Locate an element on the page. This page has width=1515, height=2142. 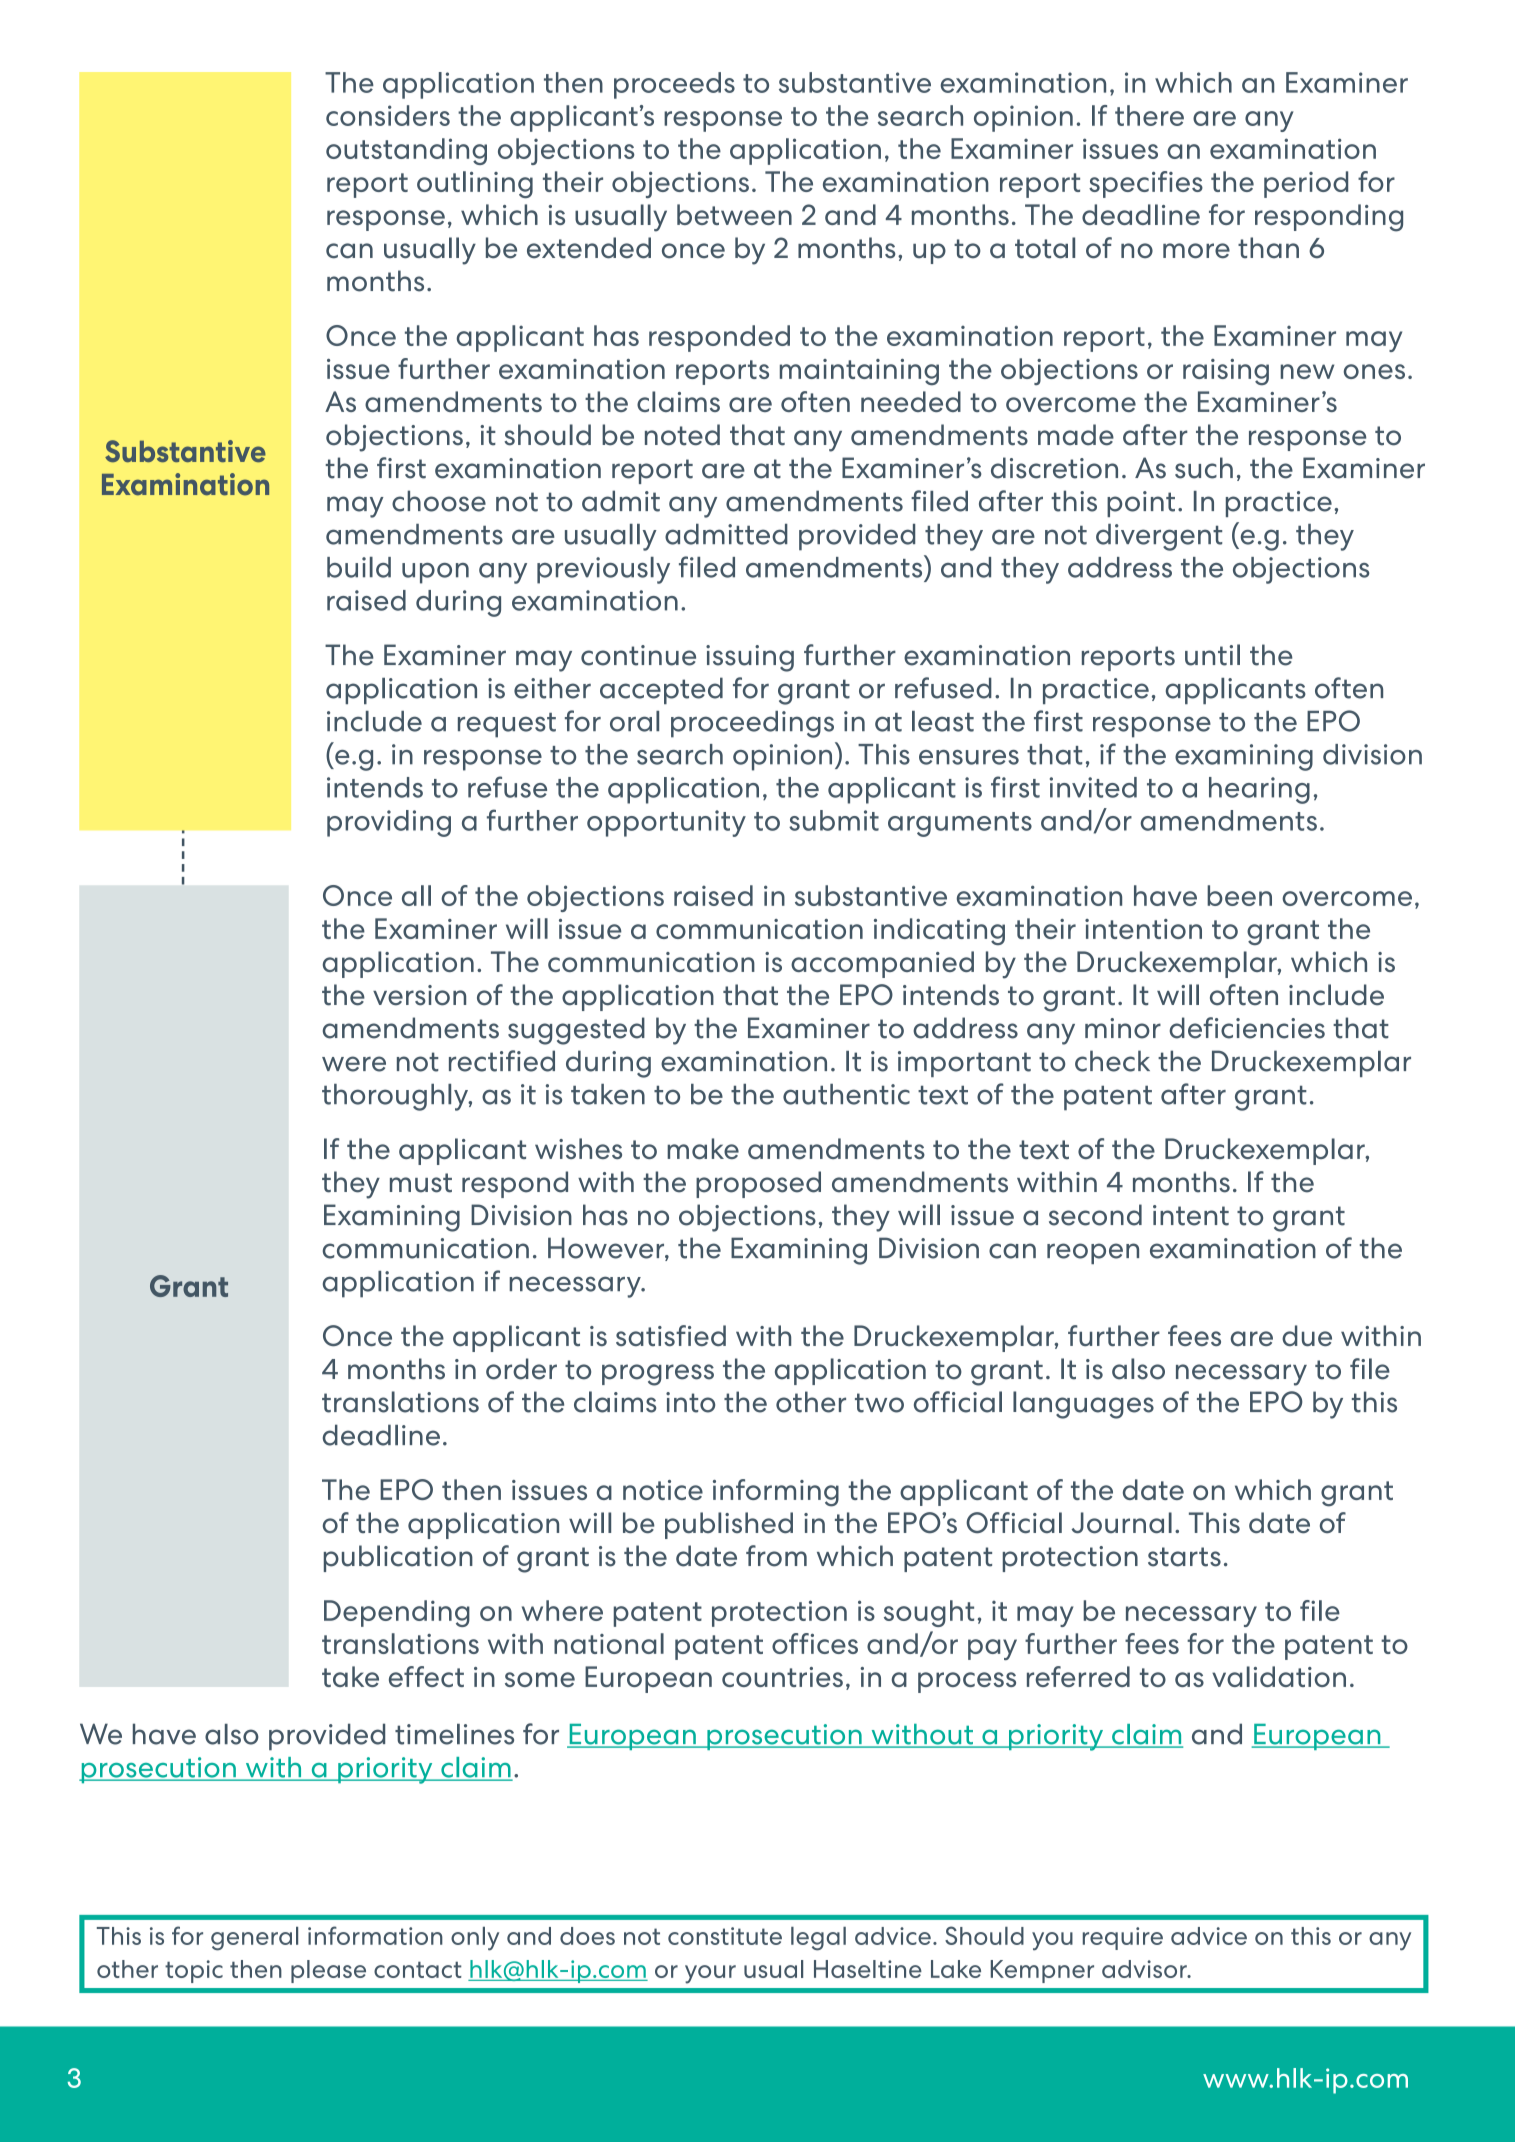
starts is located at coordinates (1184, 1557).
